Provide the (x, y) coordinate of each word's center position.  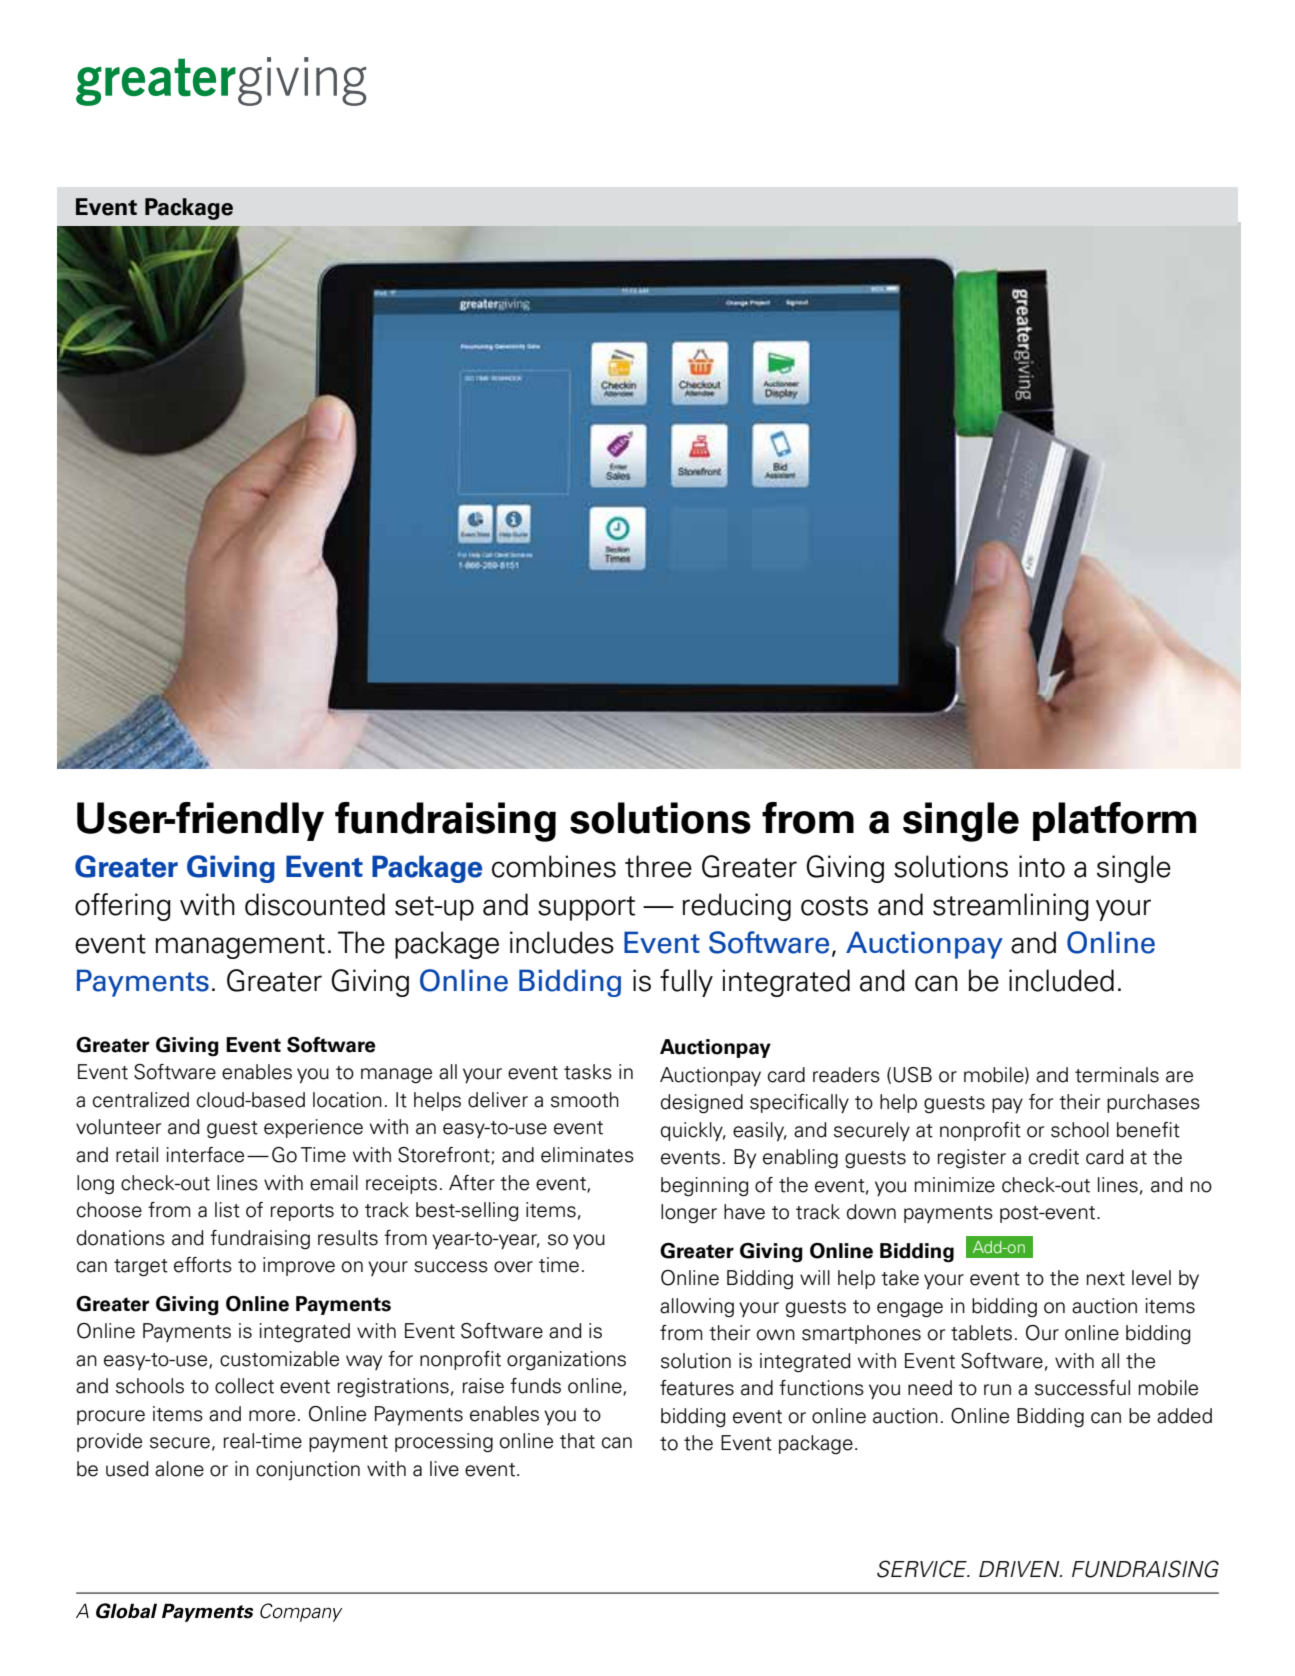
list (227, 1210)
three (658, 866)
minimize (954, 1185)
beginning (705, 1187)
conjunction (308, 1470)
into (1042, 866)
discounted (315, 904)
